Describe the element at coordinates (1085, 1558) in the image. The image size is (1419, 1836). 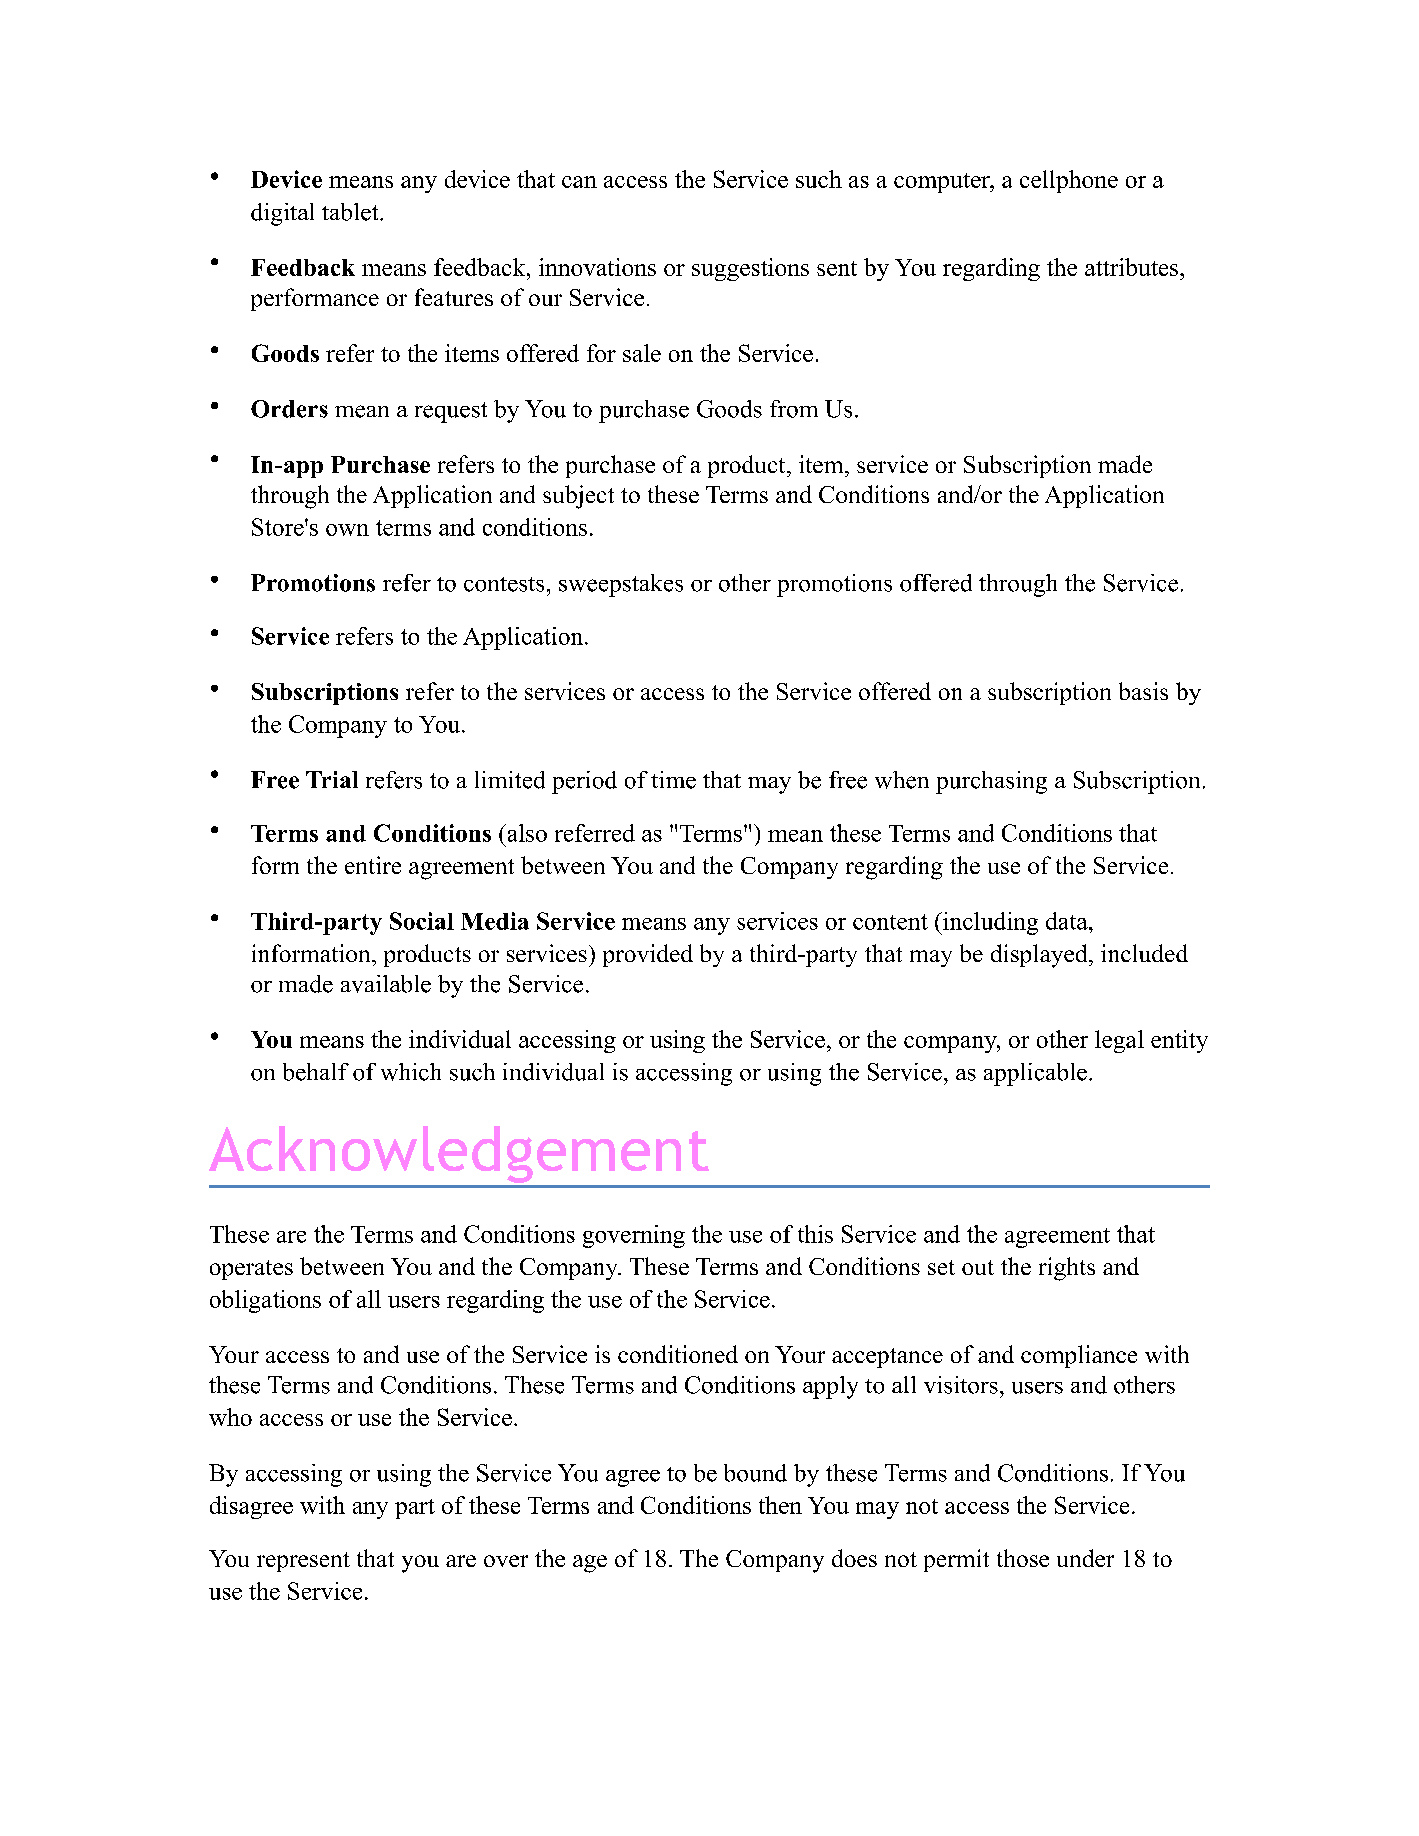
I see `under` at that location.
